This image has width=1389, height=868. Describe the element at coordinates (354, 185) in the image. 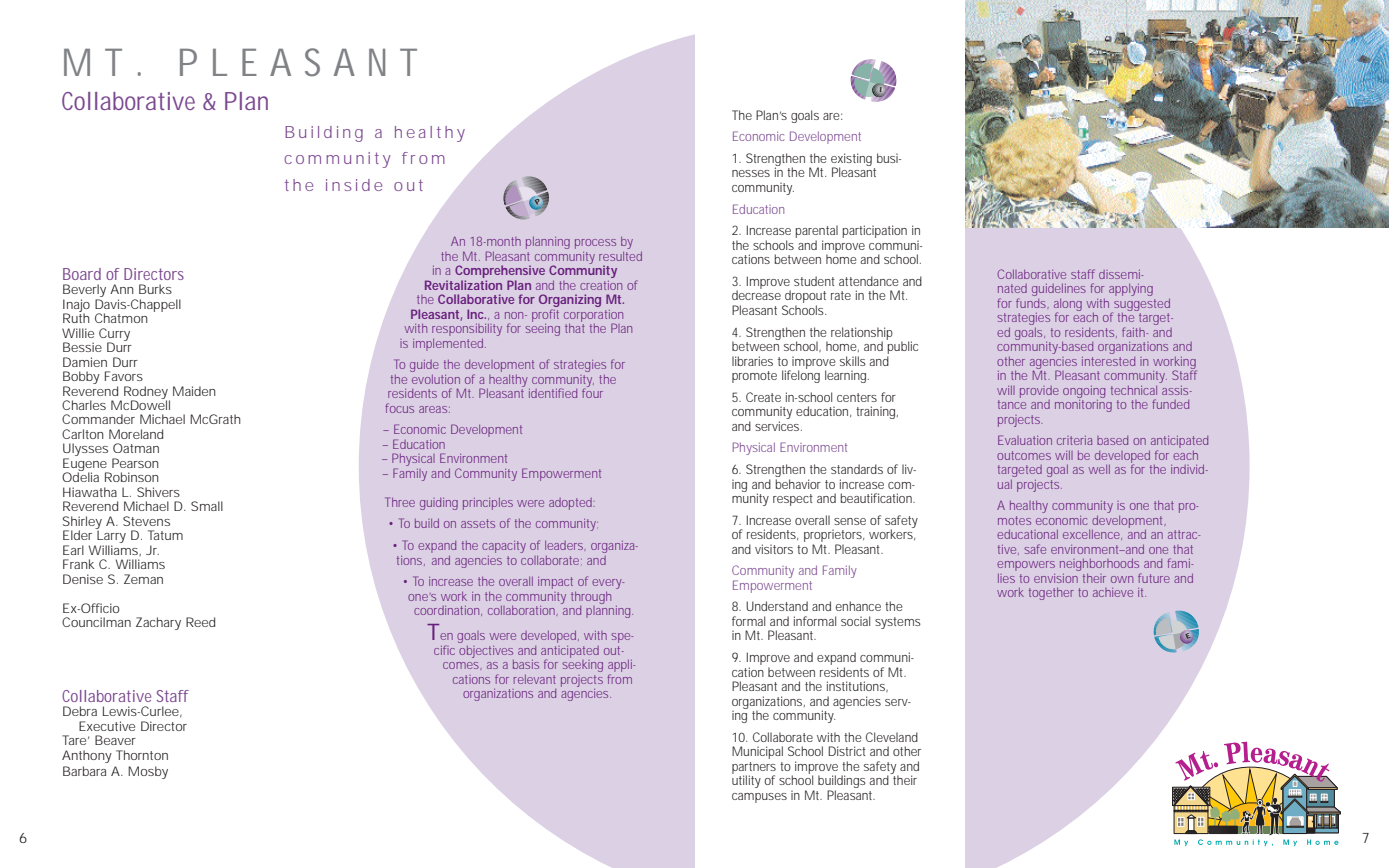

I see `inside` at that location.
